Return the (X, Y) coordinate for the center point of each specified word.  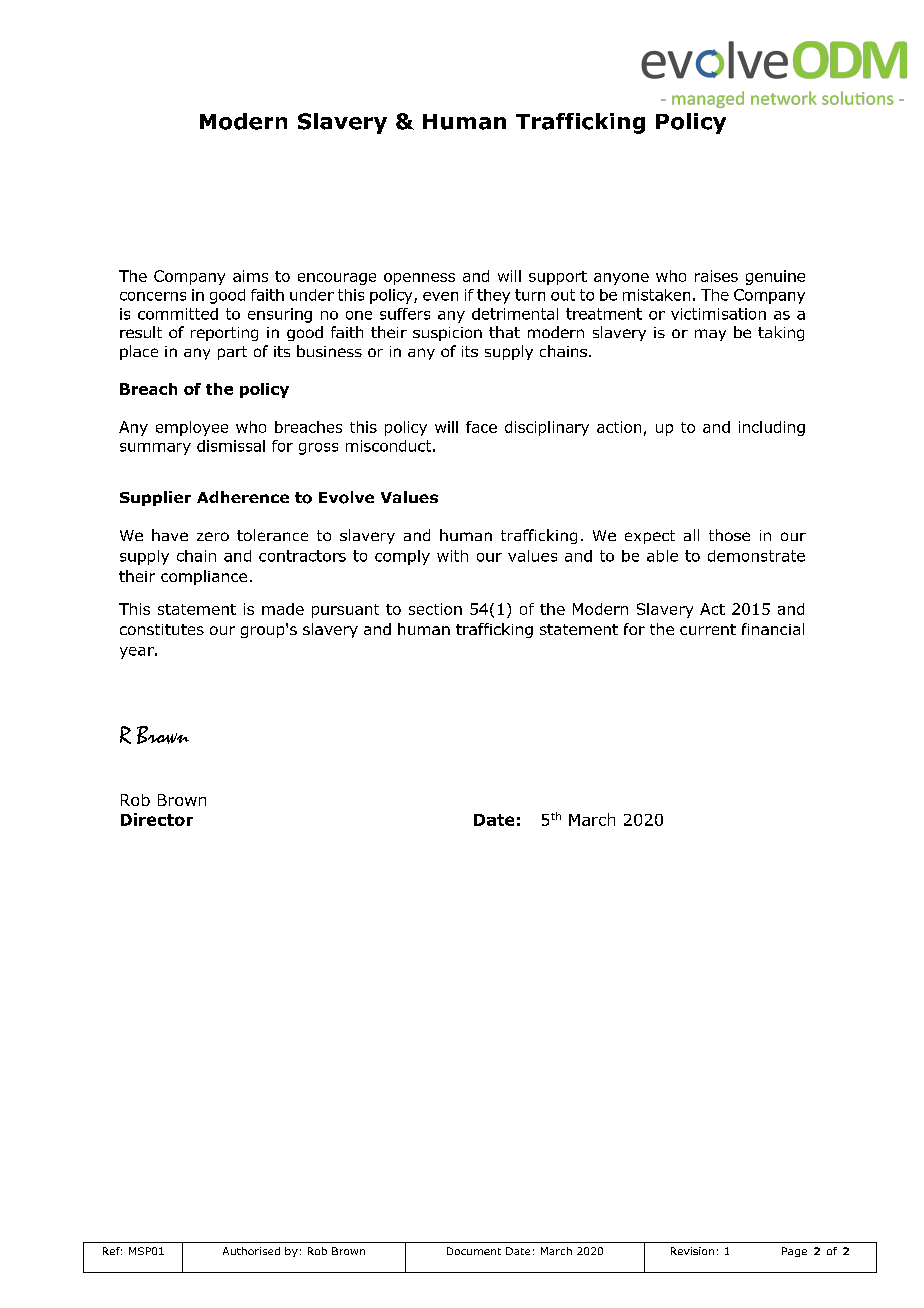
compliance (204, 577)
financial (773, 629)
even (440, 296)
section (435, 609)
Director (157, 819)
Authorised (251, 1251)
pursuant (345, 611)
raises (716, 276)
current (708, 629)
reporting (224, 334)
